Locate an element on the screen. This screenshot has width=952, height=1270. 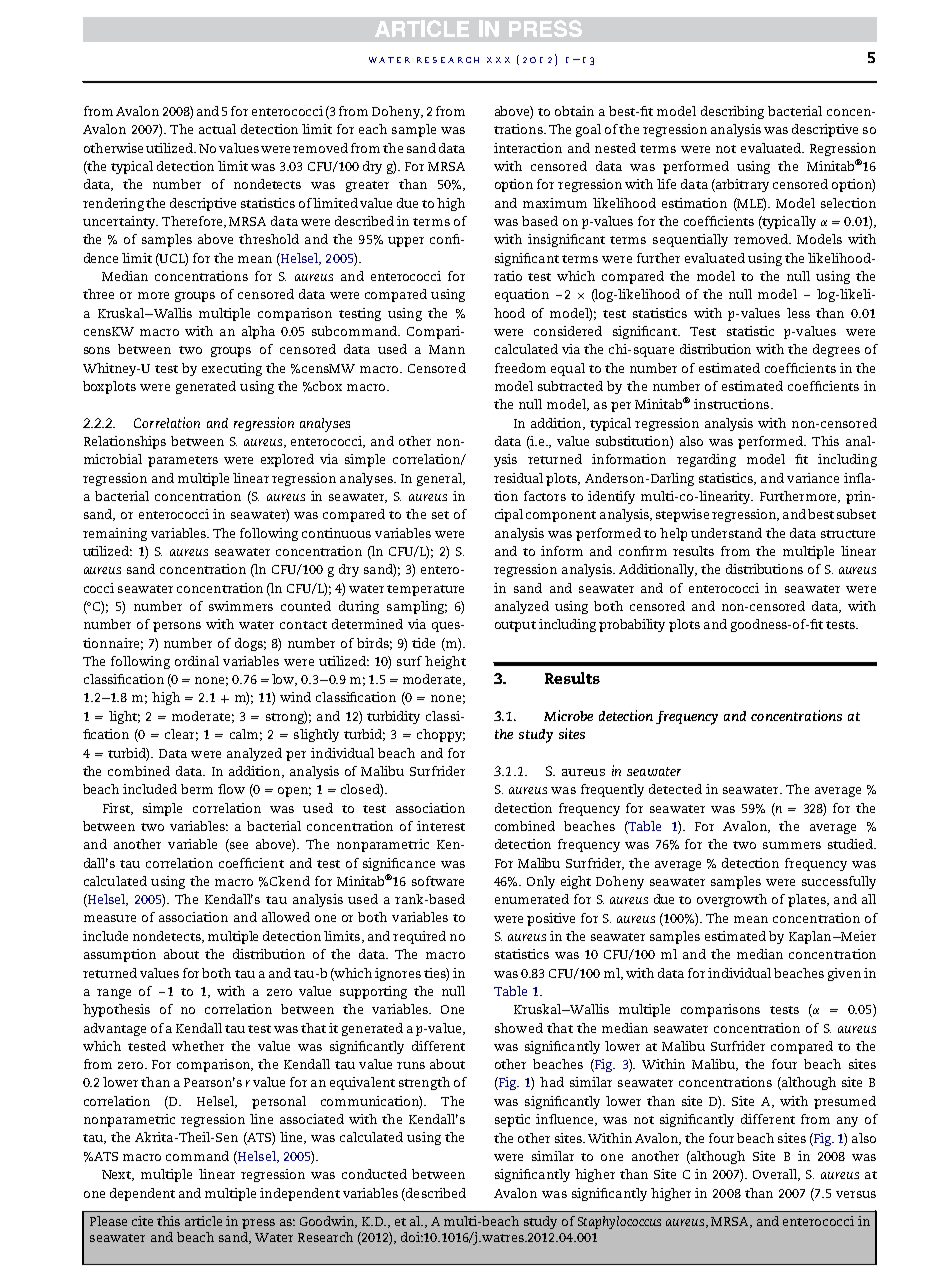
tide is located at coordinates (423, 643).
